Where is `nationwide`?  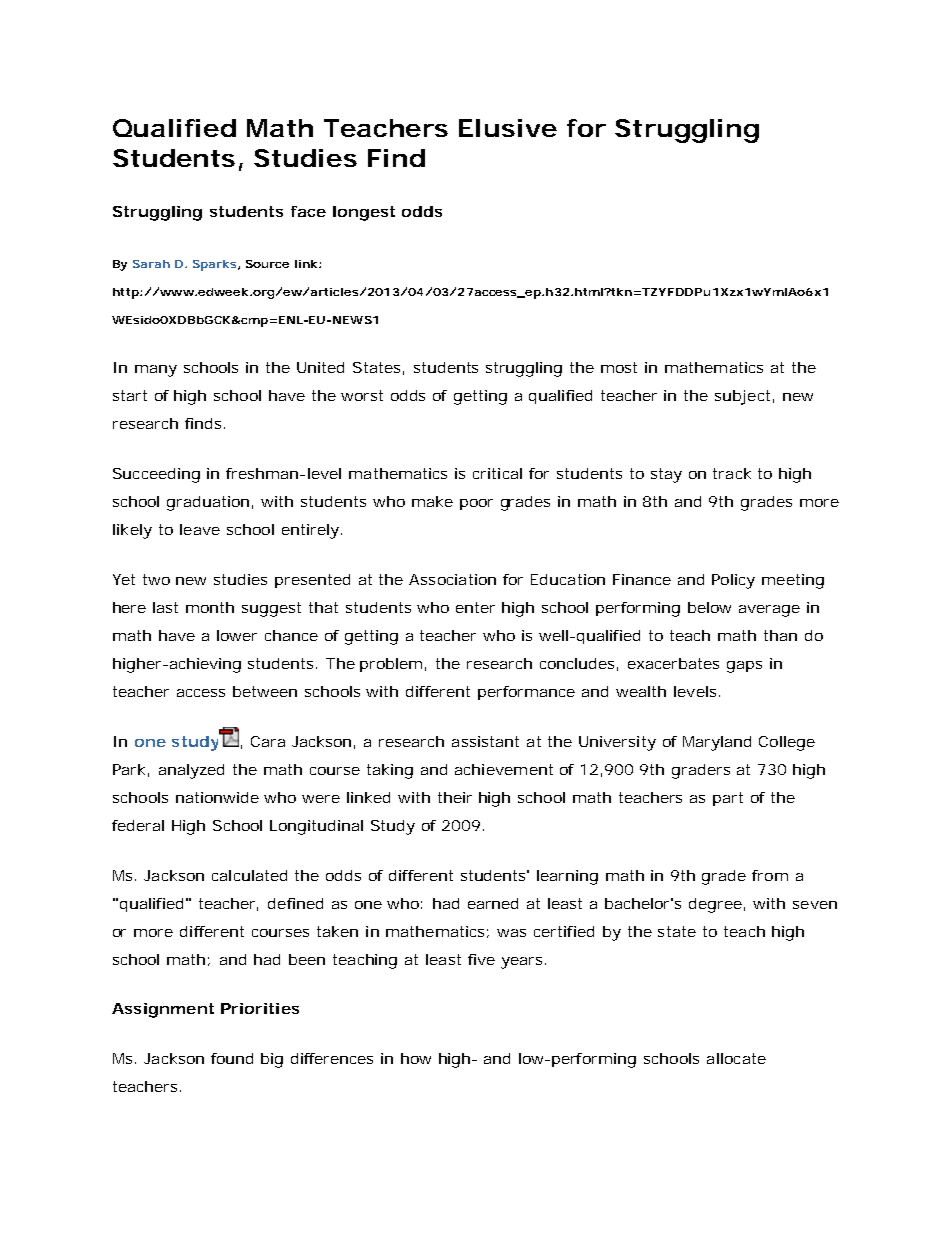
nationwide is located at coordinates (217, 797).
